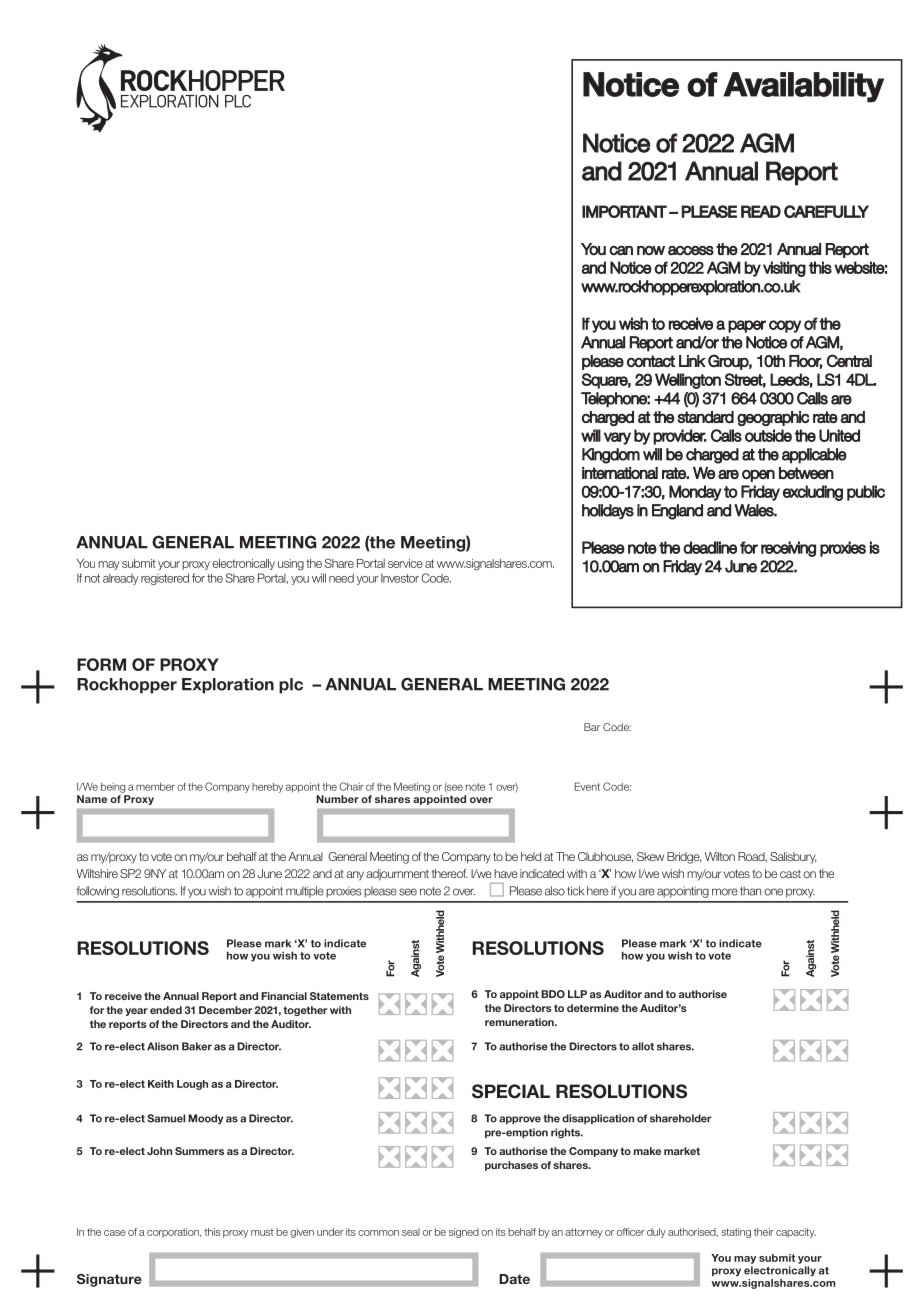 This document has width=924, height=1310. Describe the element at coordinates (621, 251) in the document. I see `can` at that location.
